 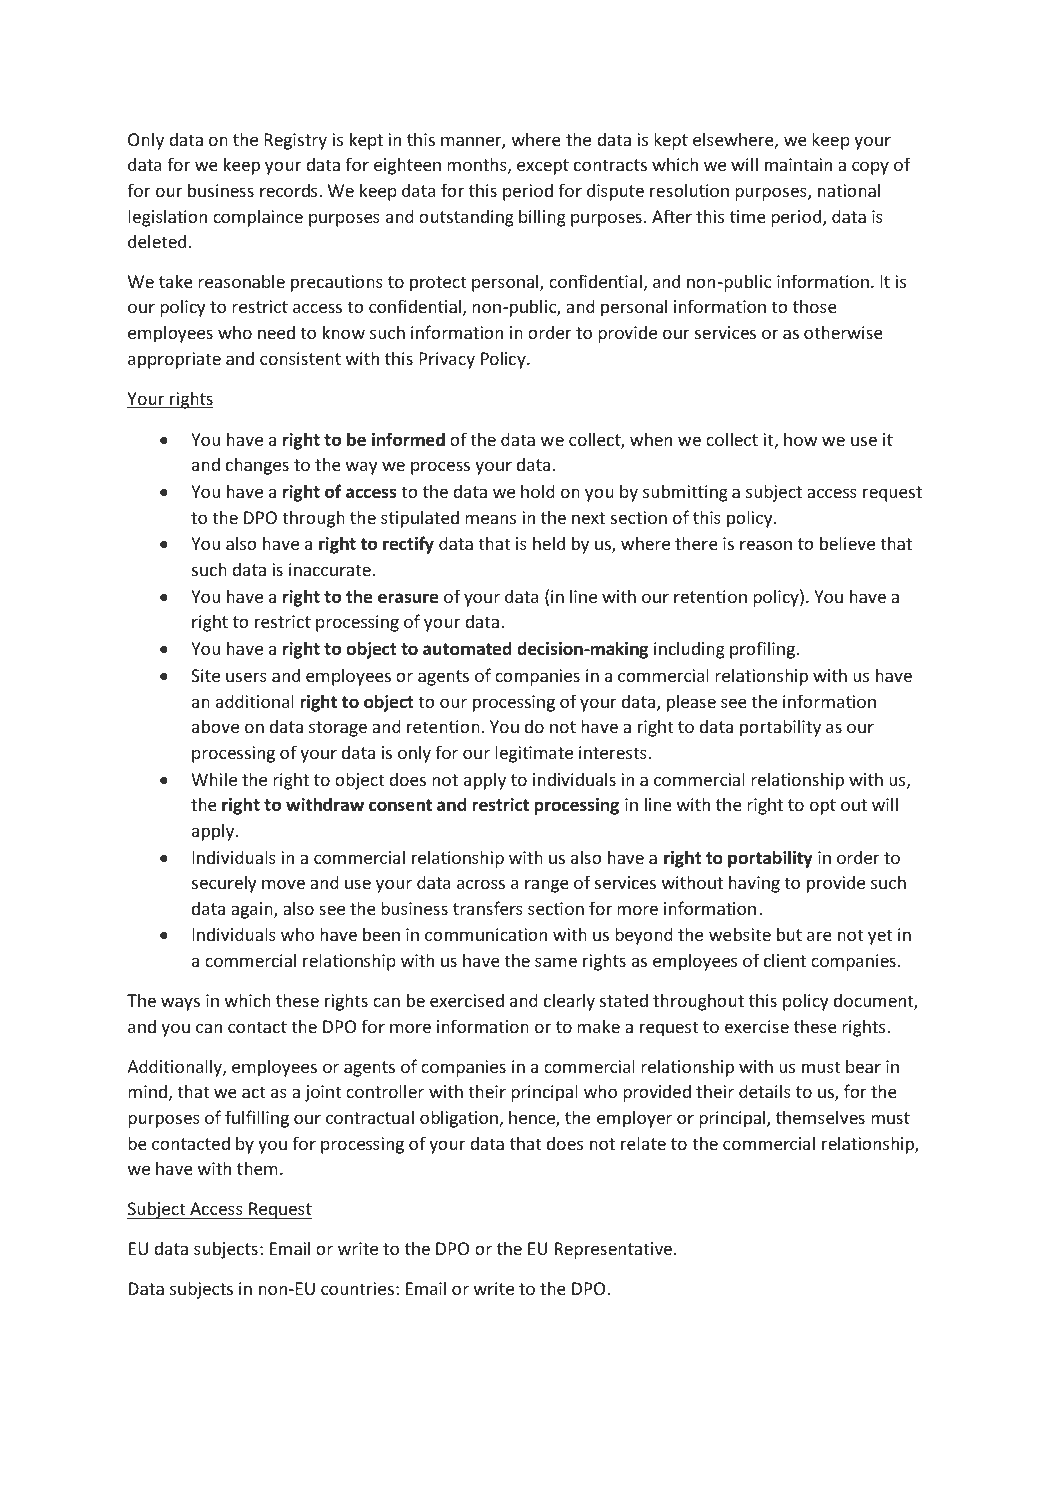 I want to click on countries, so click(x=357, y=1288).
